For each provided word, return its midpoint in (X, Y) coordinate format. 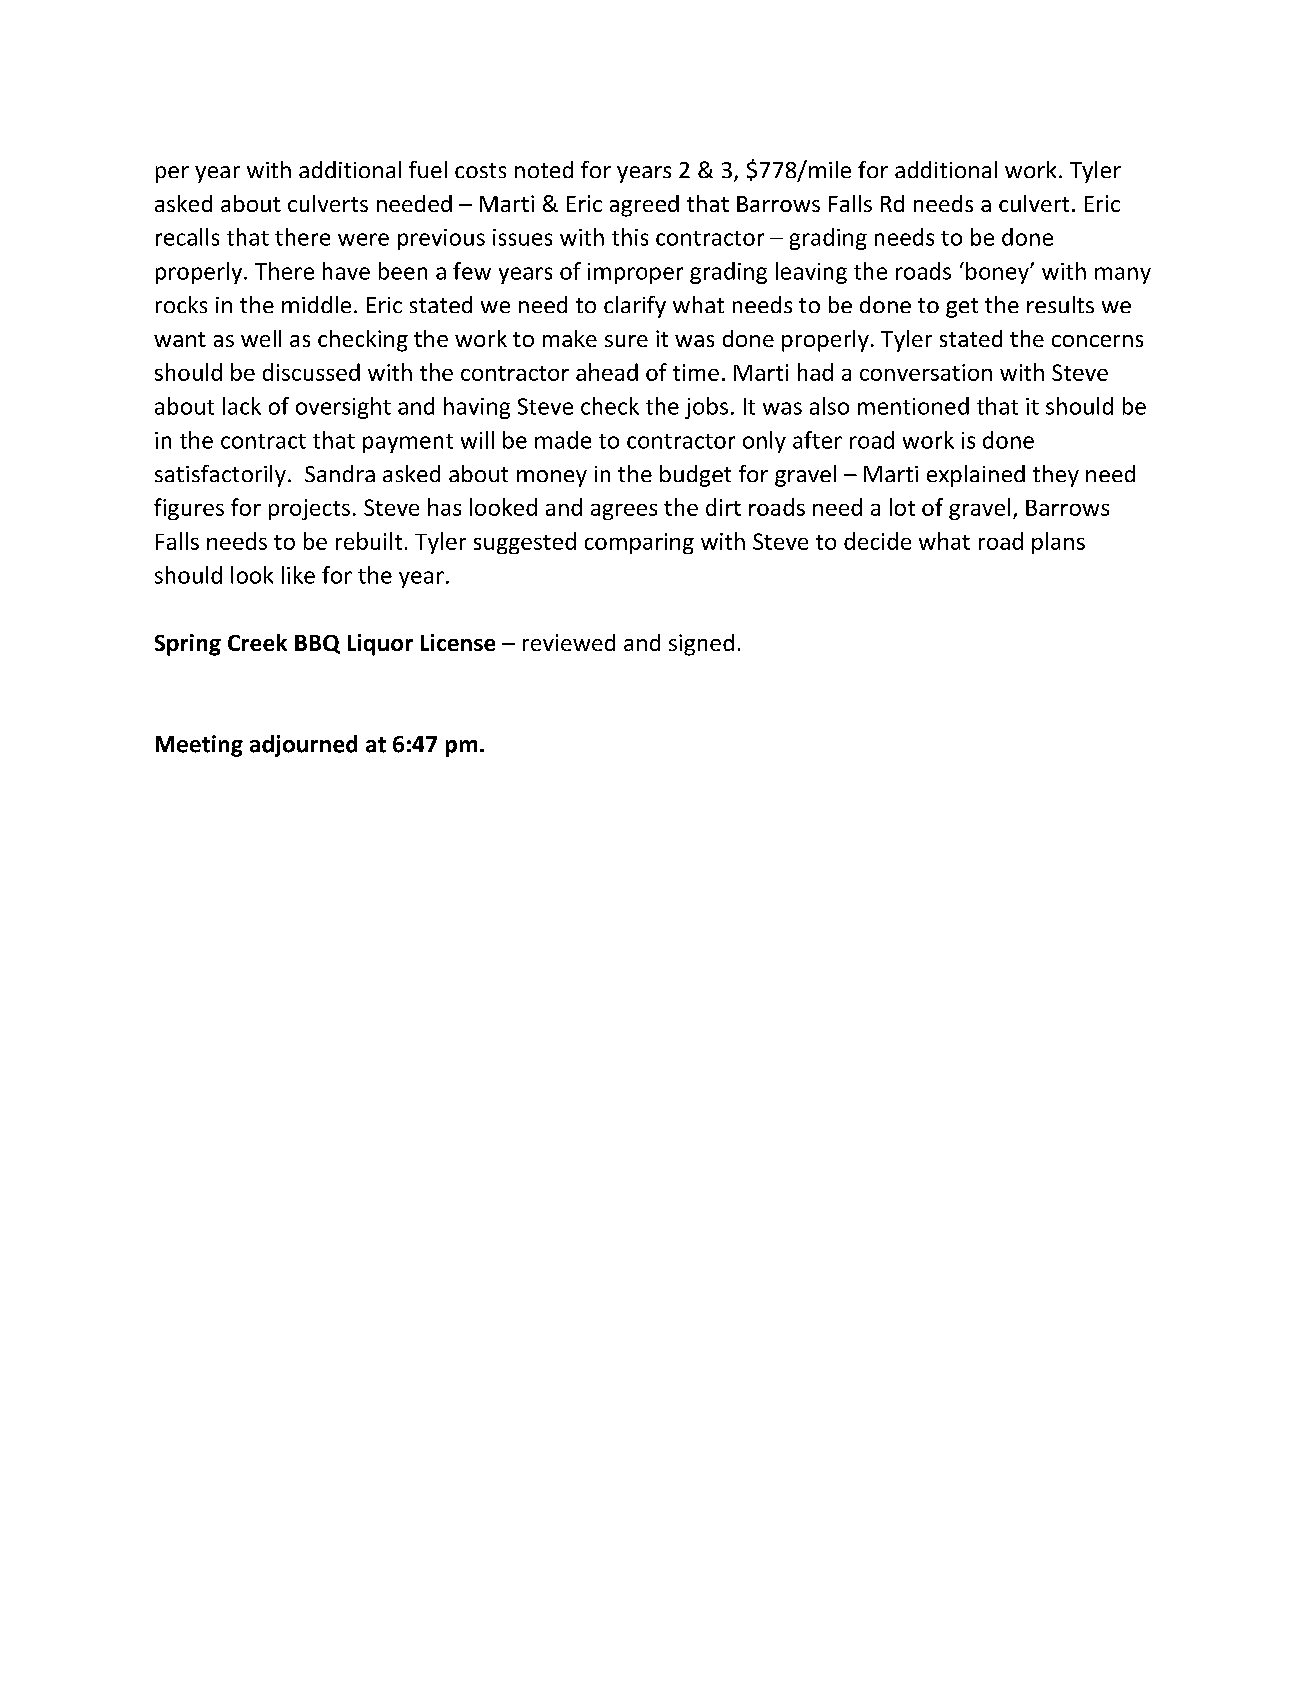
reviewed (569, 642)
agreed (644, 206)
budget (695, 476)
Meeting (199, 746)
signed (701, 645)
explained (976, 476)
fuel (428, 169)
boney (998, 273)
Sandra (340, 473)
